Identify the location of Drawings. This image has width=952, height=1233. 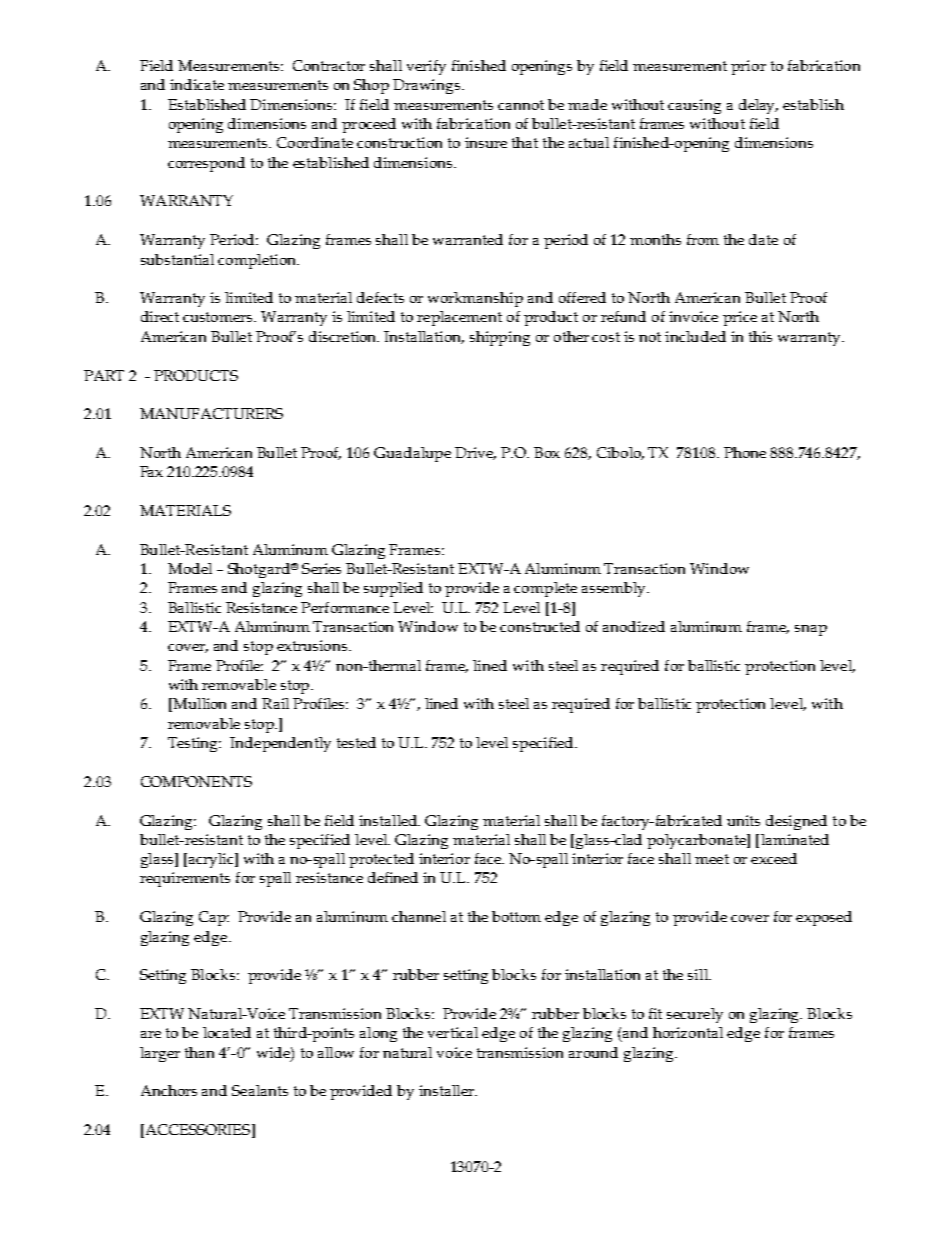
(428, 86).
